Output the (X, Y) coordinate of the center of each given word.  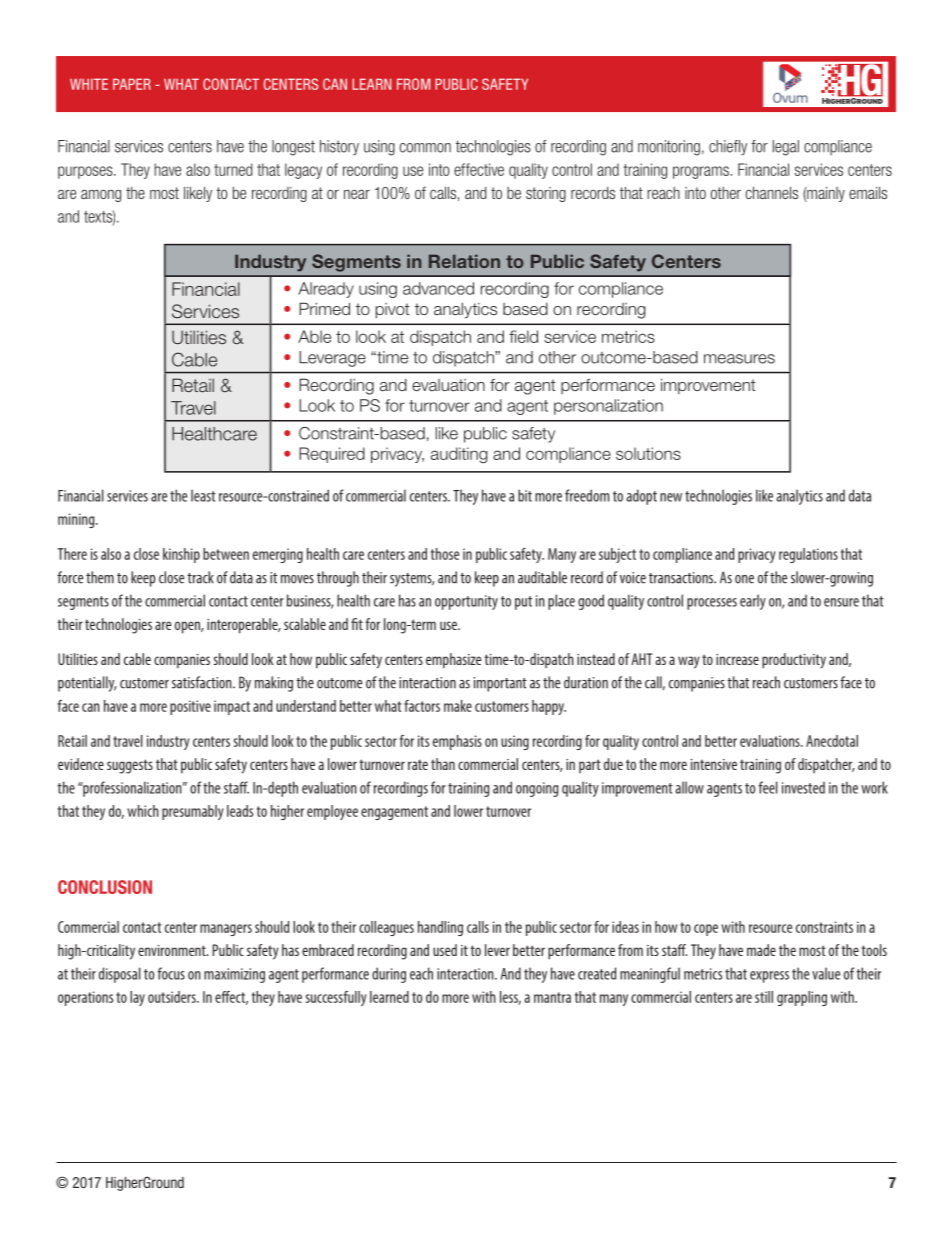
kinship (181, 555)
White (89, 84)
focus (171, 973)
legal (786, 148)
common (425, 148)
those (445, 554)
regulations (808, 555)
